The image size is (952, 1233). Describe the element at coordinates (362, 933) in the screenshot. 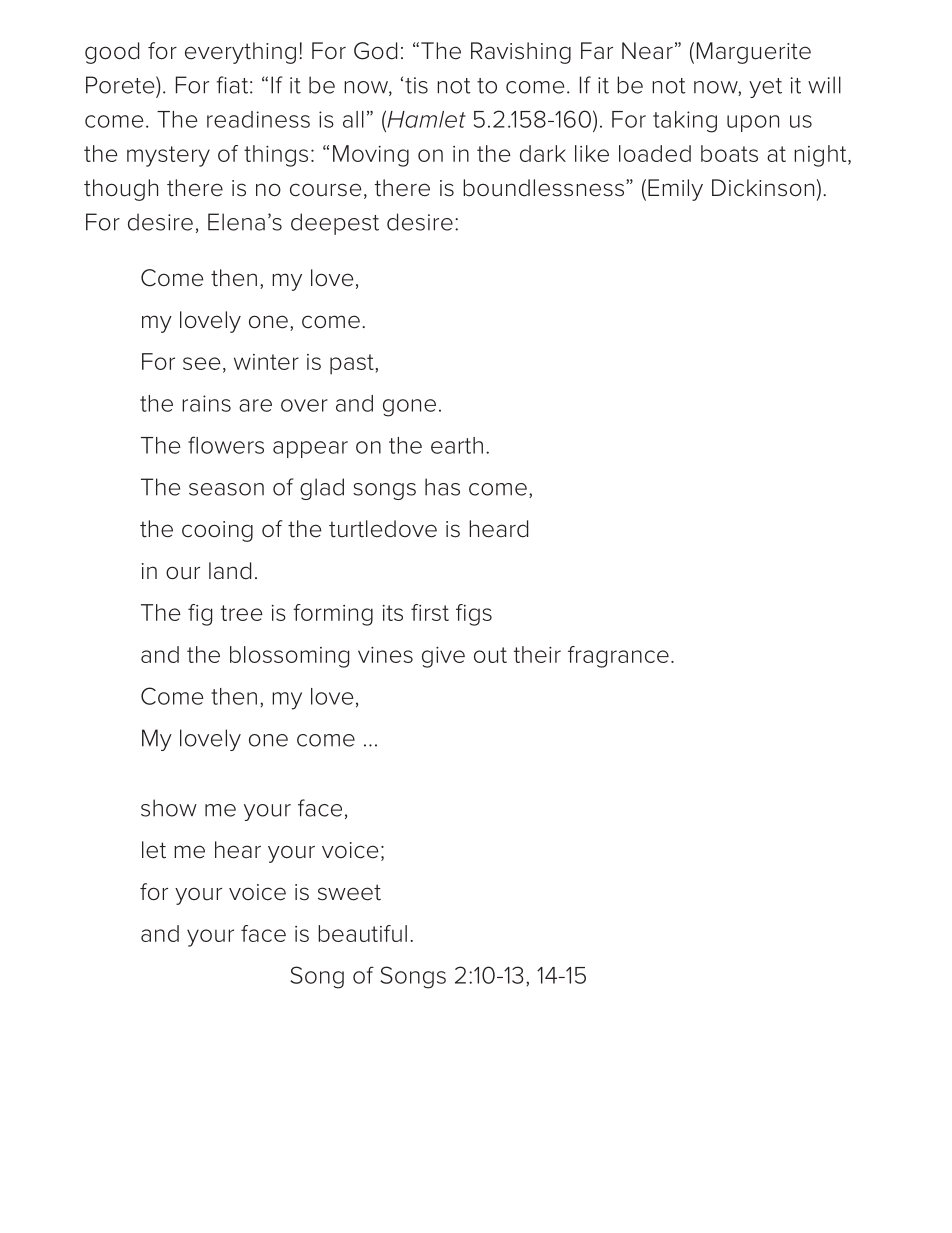

I see `beautiful` at that location.
